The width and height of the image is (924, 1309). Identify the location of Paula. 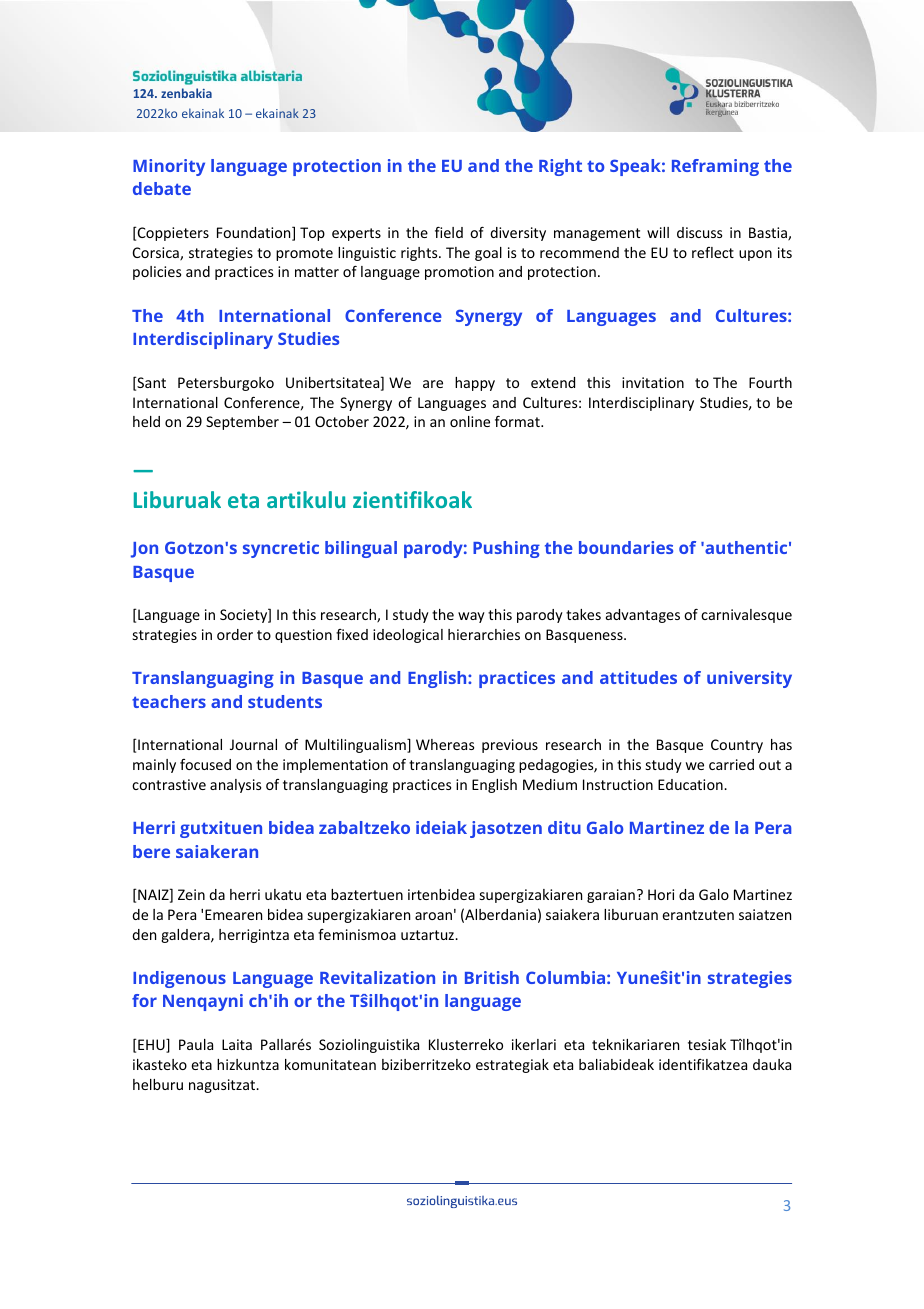
(196, 1044).
